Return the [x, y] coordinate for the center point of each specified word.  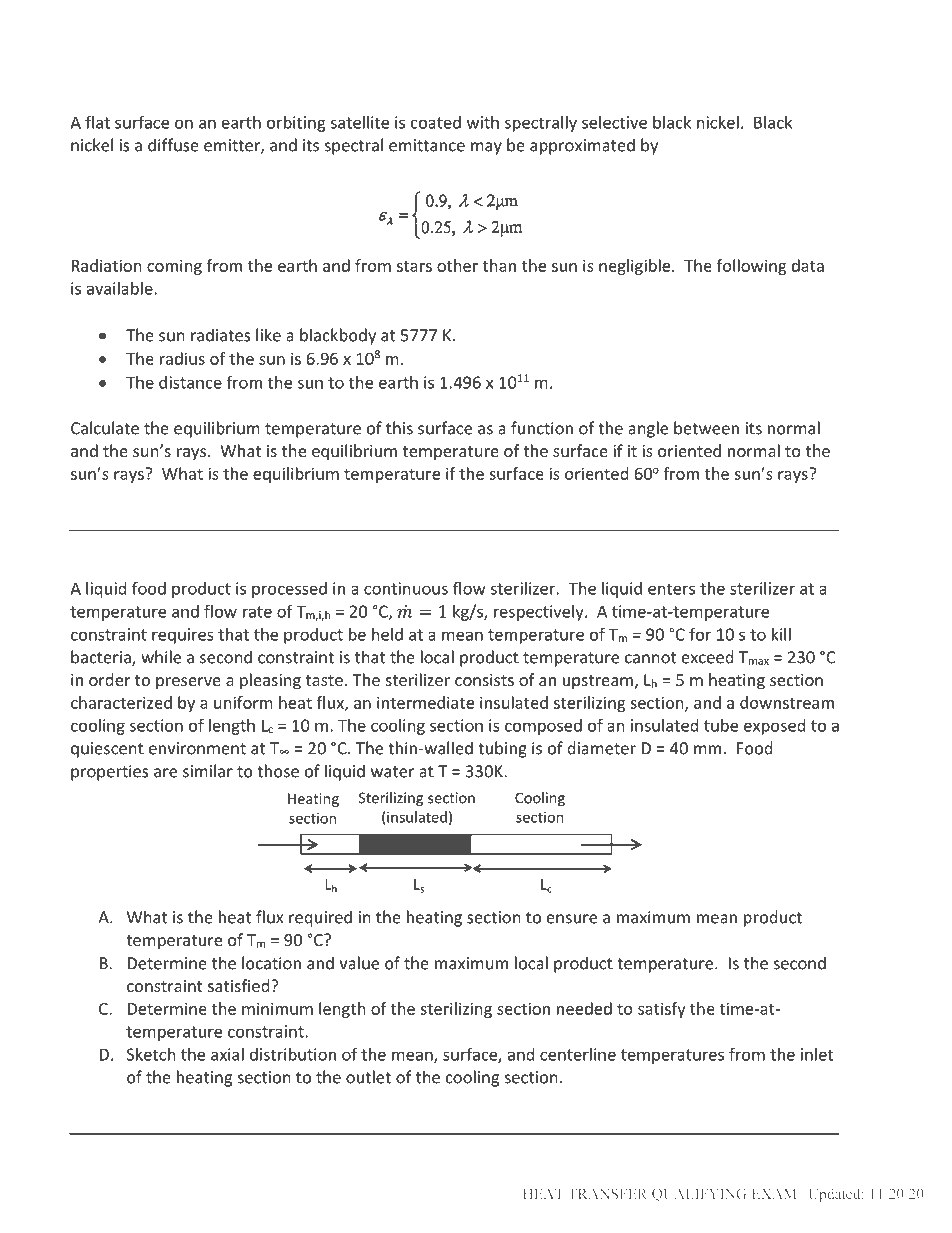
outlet [368, 1077]
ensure [572, 919]
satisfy [662, 1010]
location [271, 963]
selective [614, 122]
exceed [707, 657]
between [706, 428]
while [161, 657]
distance [190, 382]
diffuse [173, 145]
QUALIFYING [699, 1195]
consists [484, 680]
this [399, 428]
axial [227, 1054]
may [486, 148]
